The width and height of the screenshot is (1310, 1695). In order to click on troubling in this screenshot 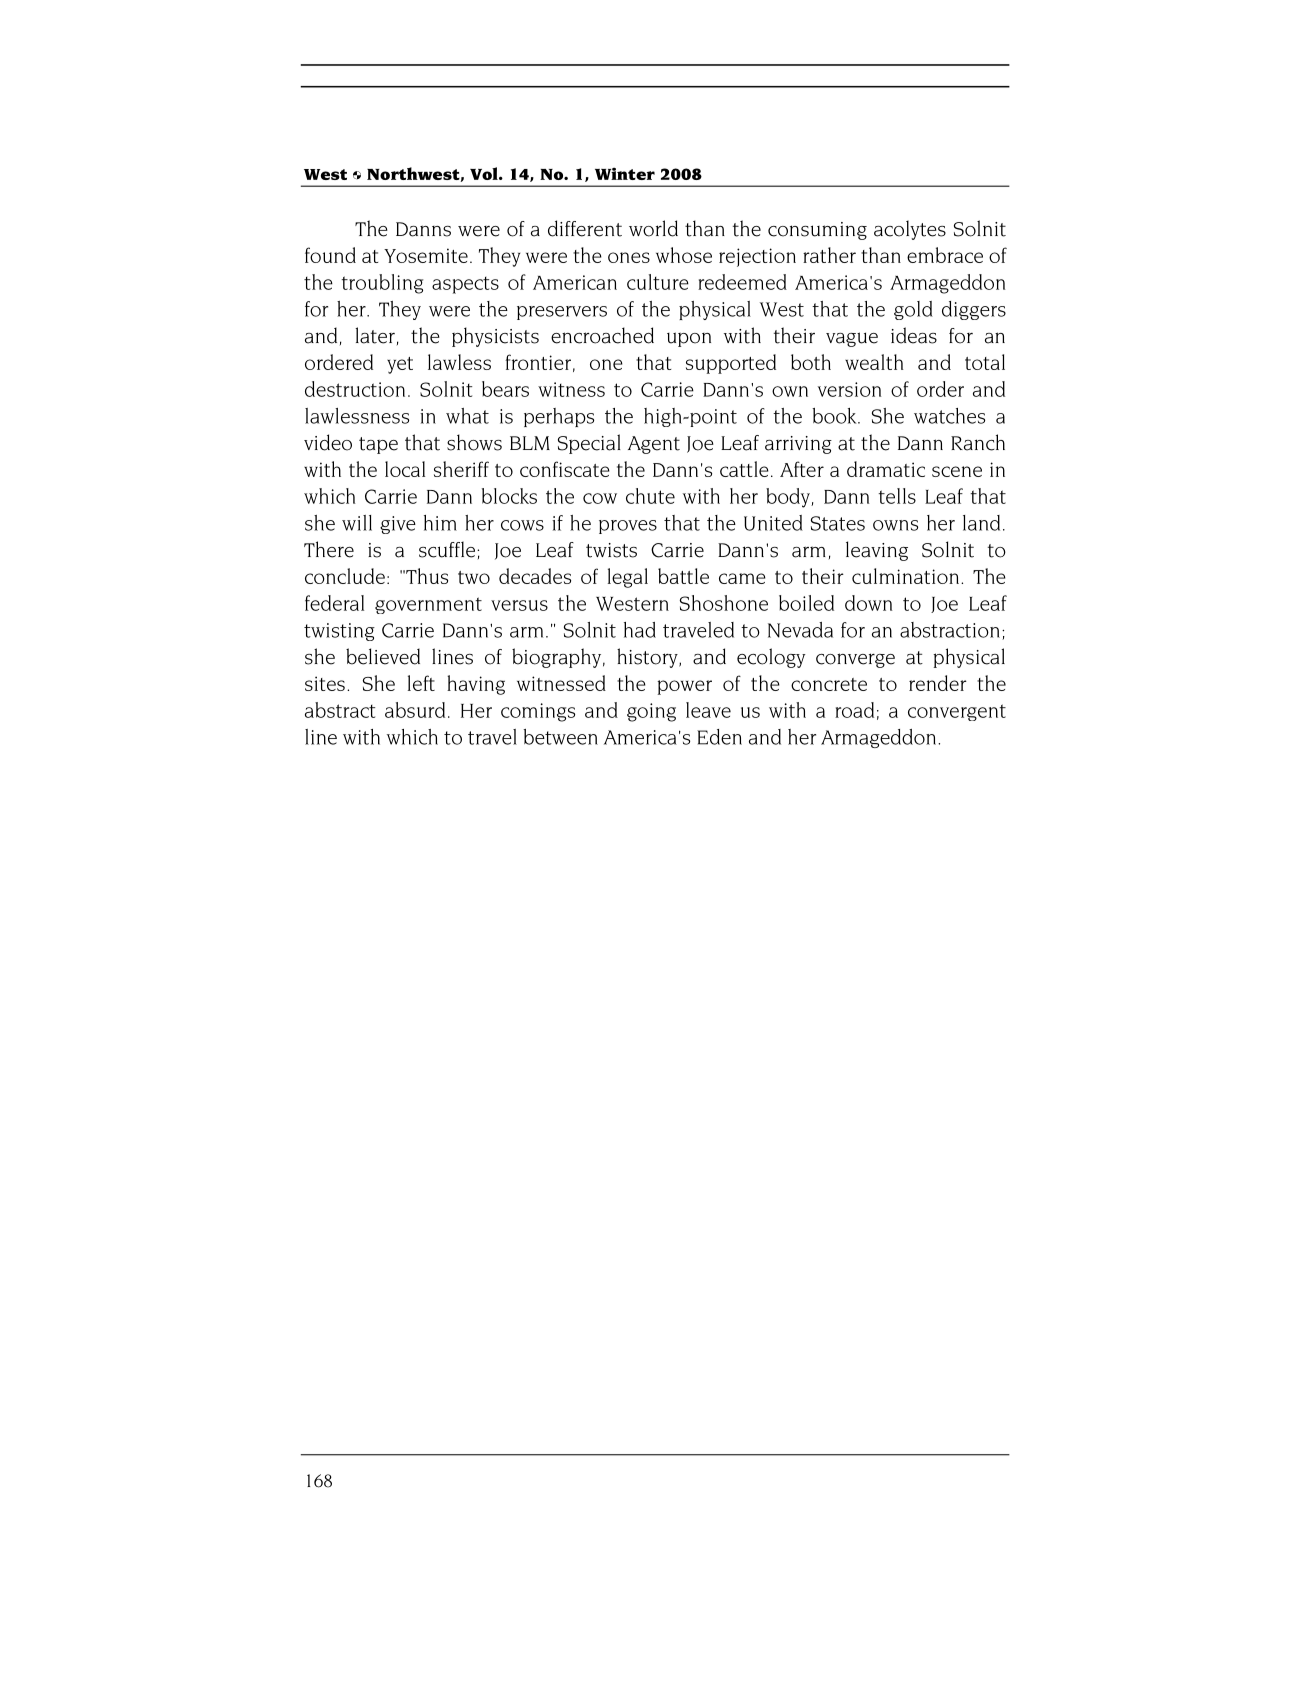, I will do `click(382, 284)`.
